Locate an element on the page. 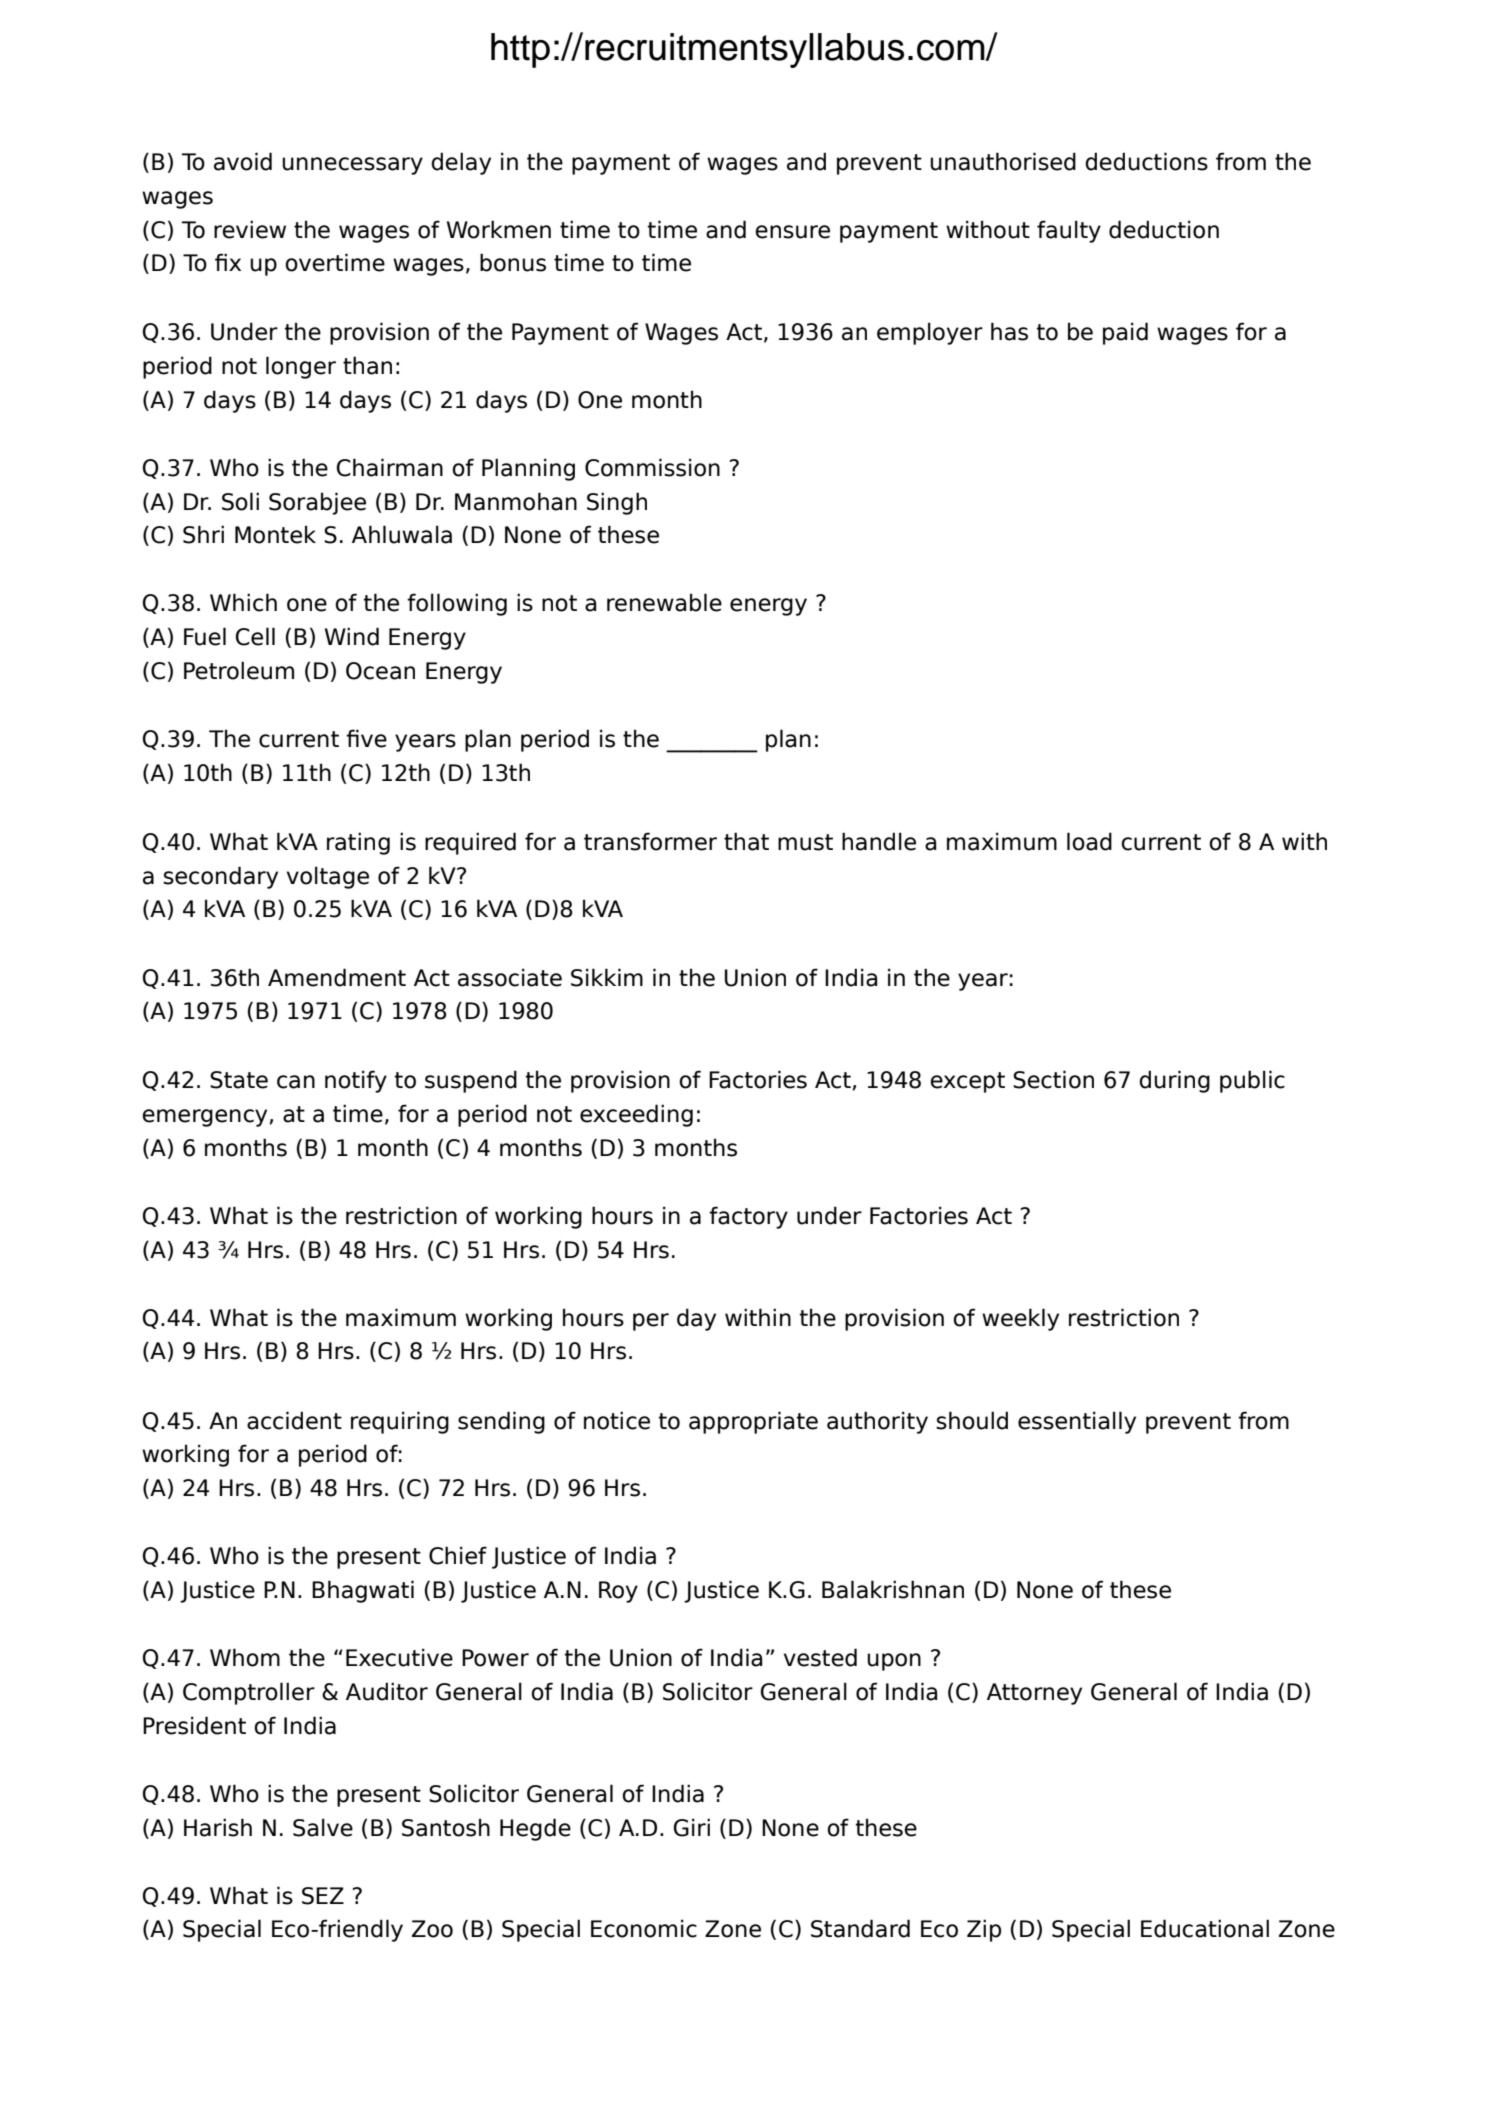  weekly is located at coordinates (1020, 1319).
